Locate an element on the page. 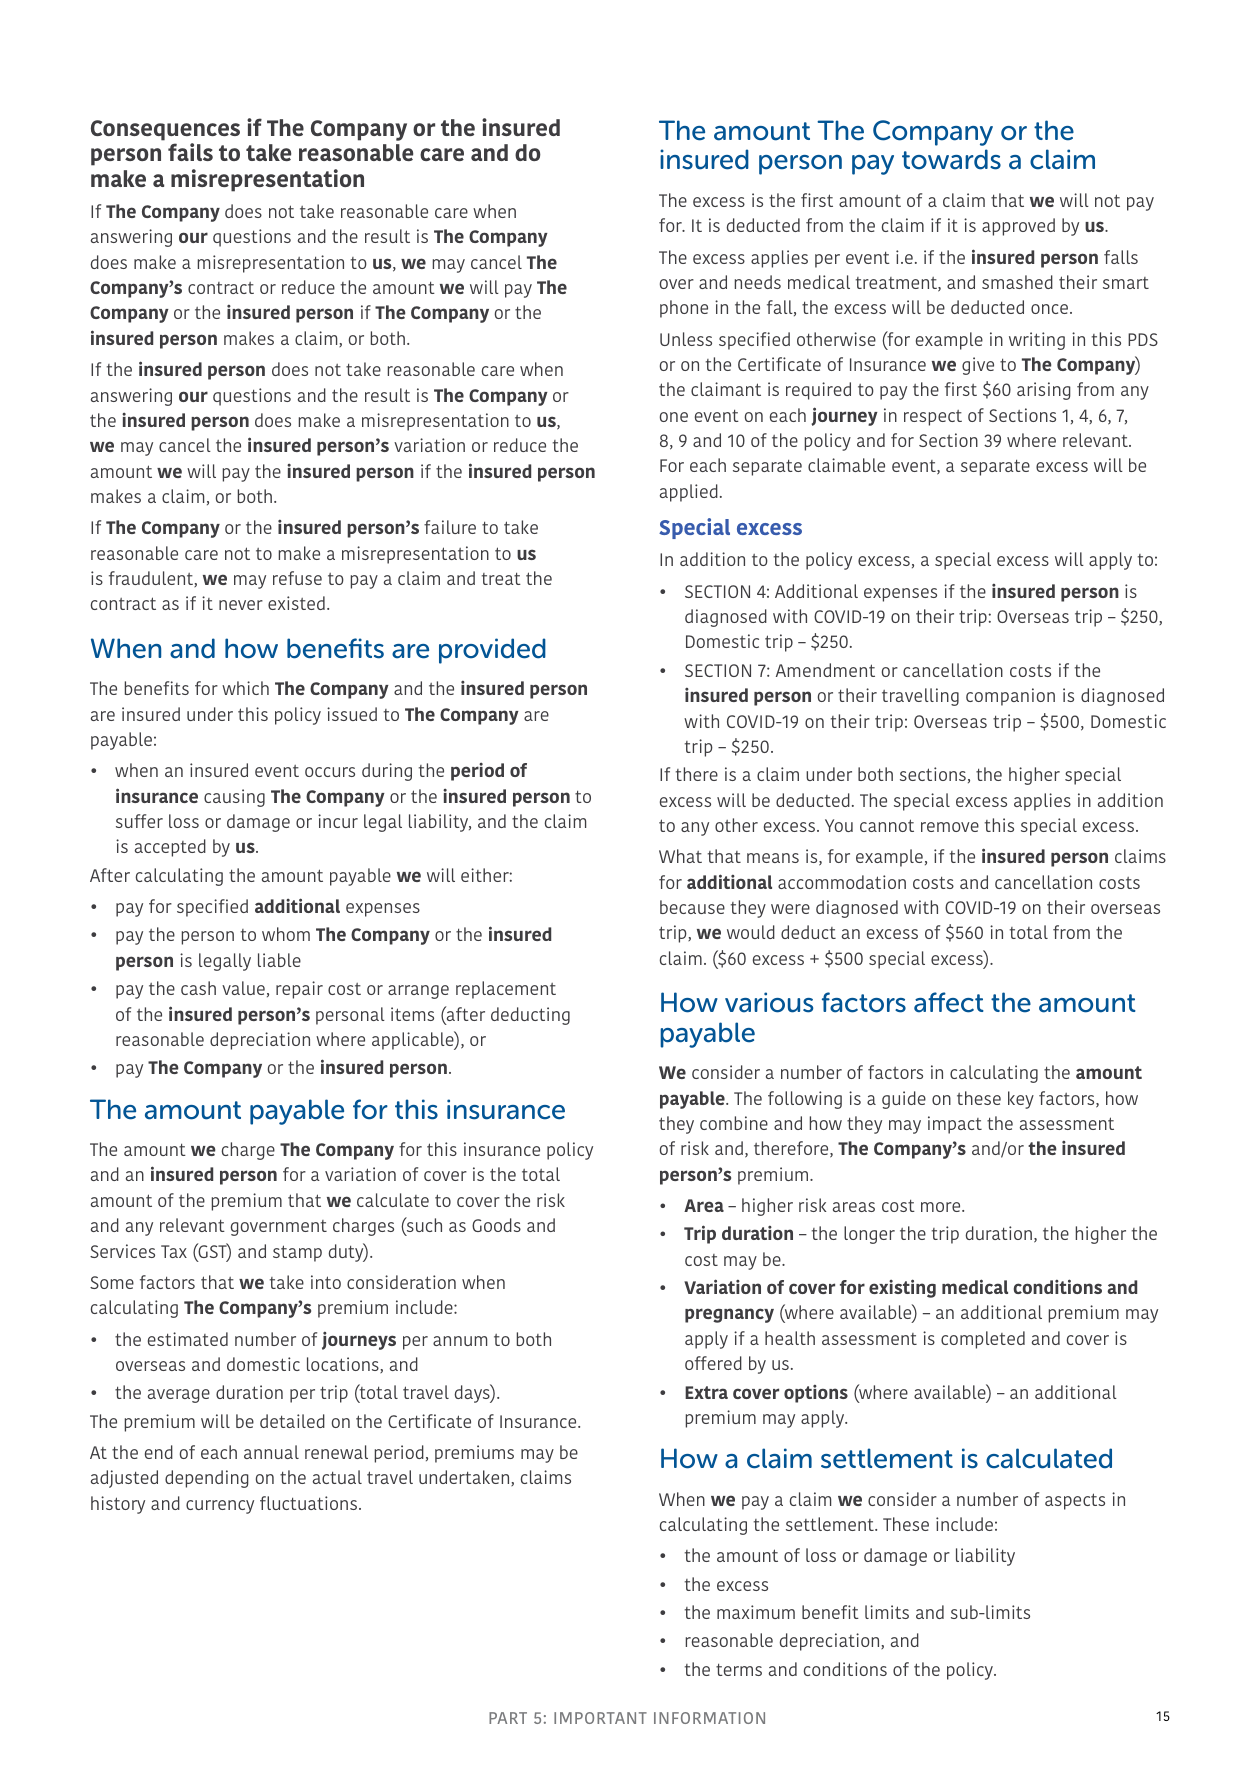 This document has height=1779, width=1258. IMPORTANT is located at coordinates (600, 1718).
